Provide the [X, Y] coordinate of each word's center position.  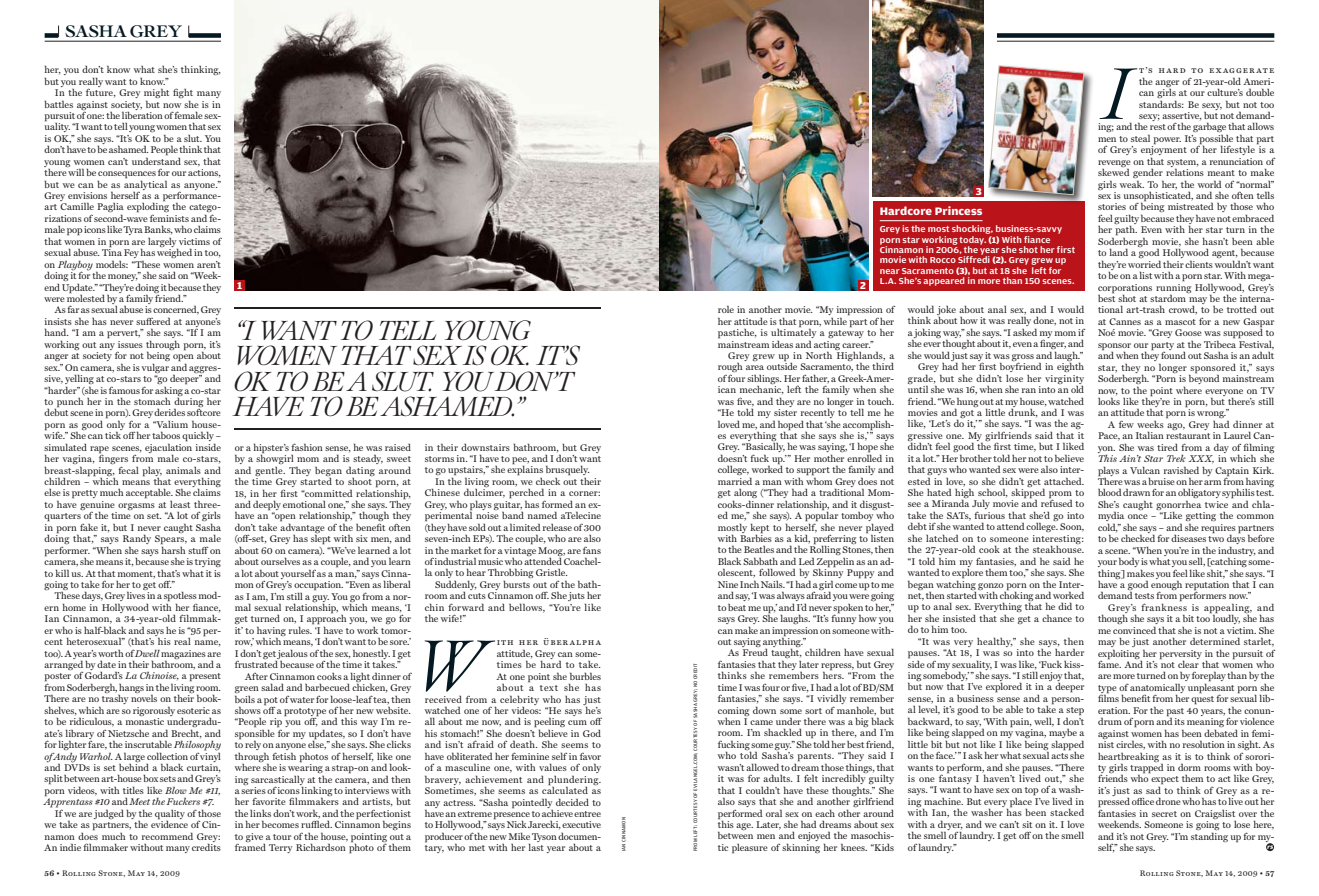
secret [1164, 814]
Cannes [1125, 321]
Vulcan [1145, 470]
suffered [153, 321]
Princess [958, 210]
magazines [183, 655]
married [735, 481]
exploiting [1120, 655]
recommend [167, 836]
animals [183, 470]
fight [183, 94]
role [726, 309]
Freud [755, 652]
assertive [1182, 116]
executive [581, 824]
